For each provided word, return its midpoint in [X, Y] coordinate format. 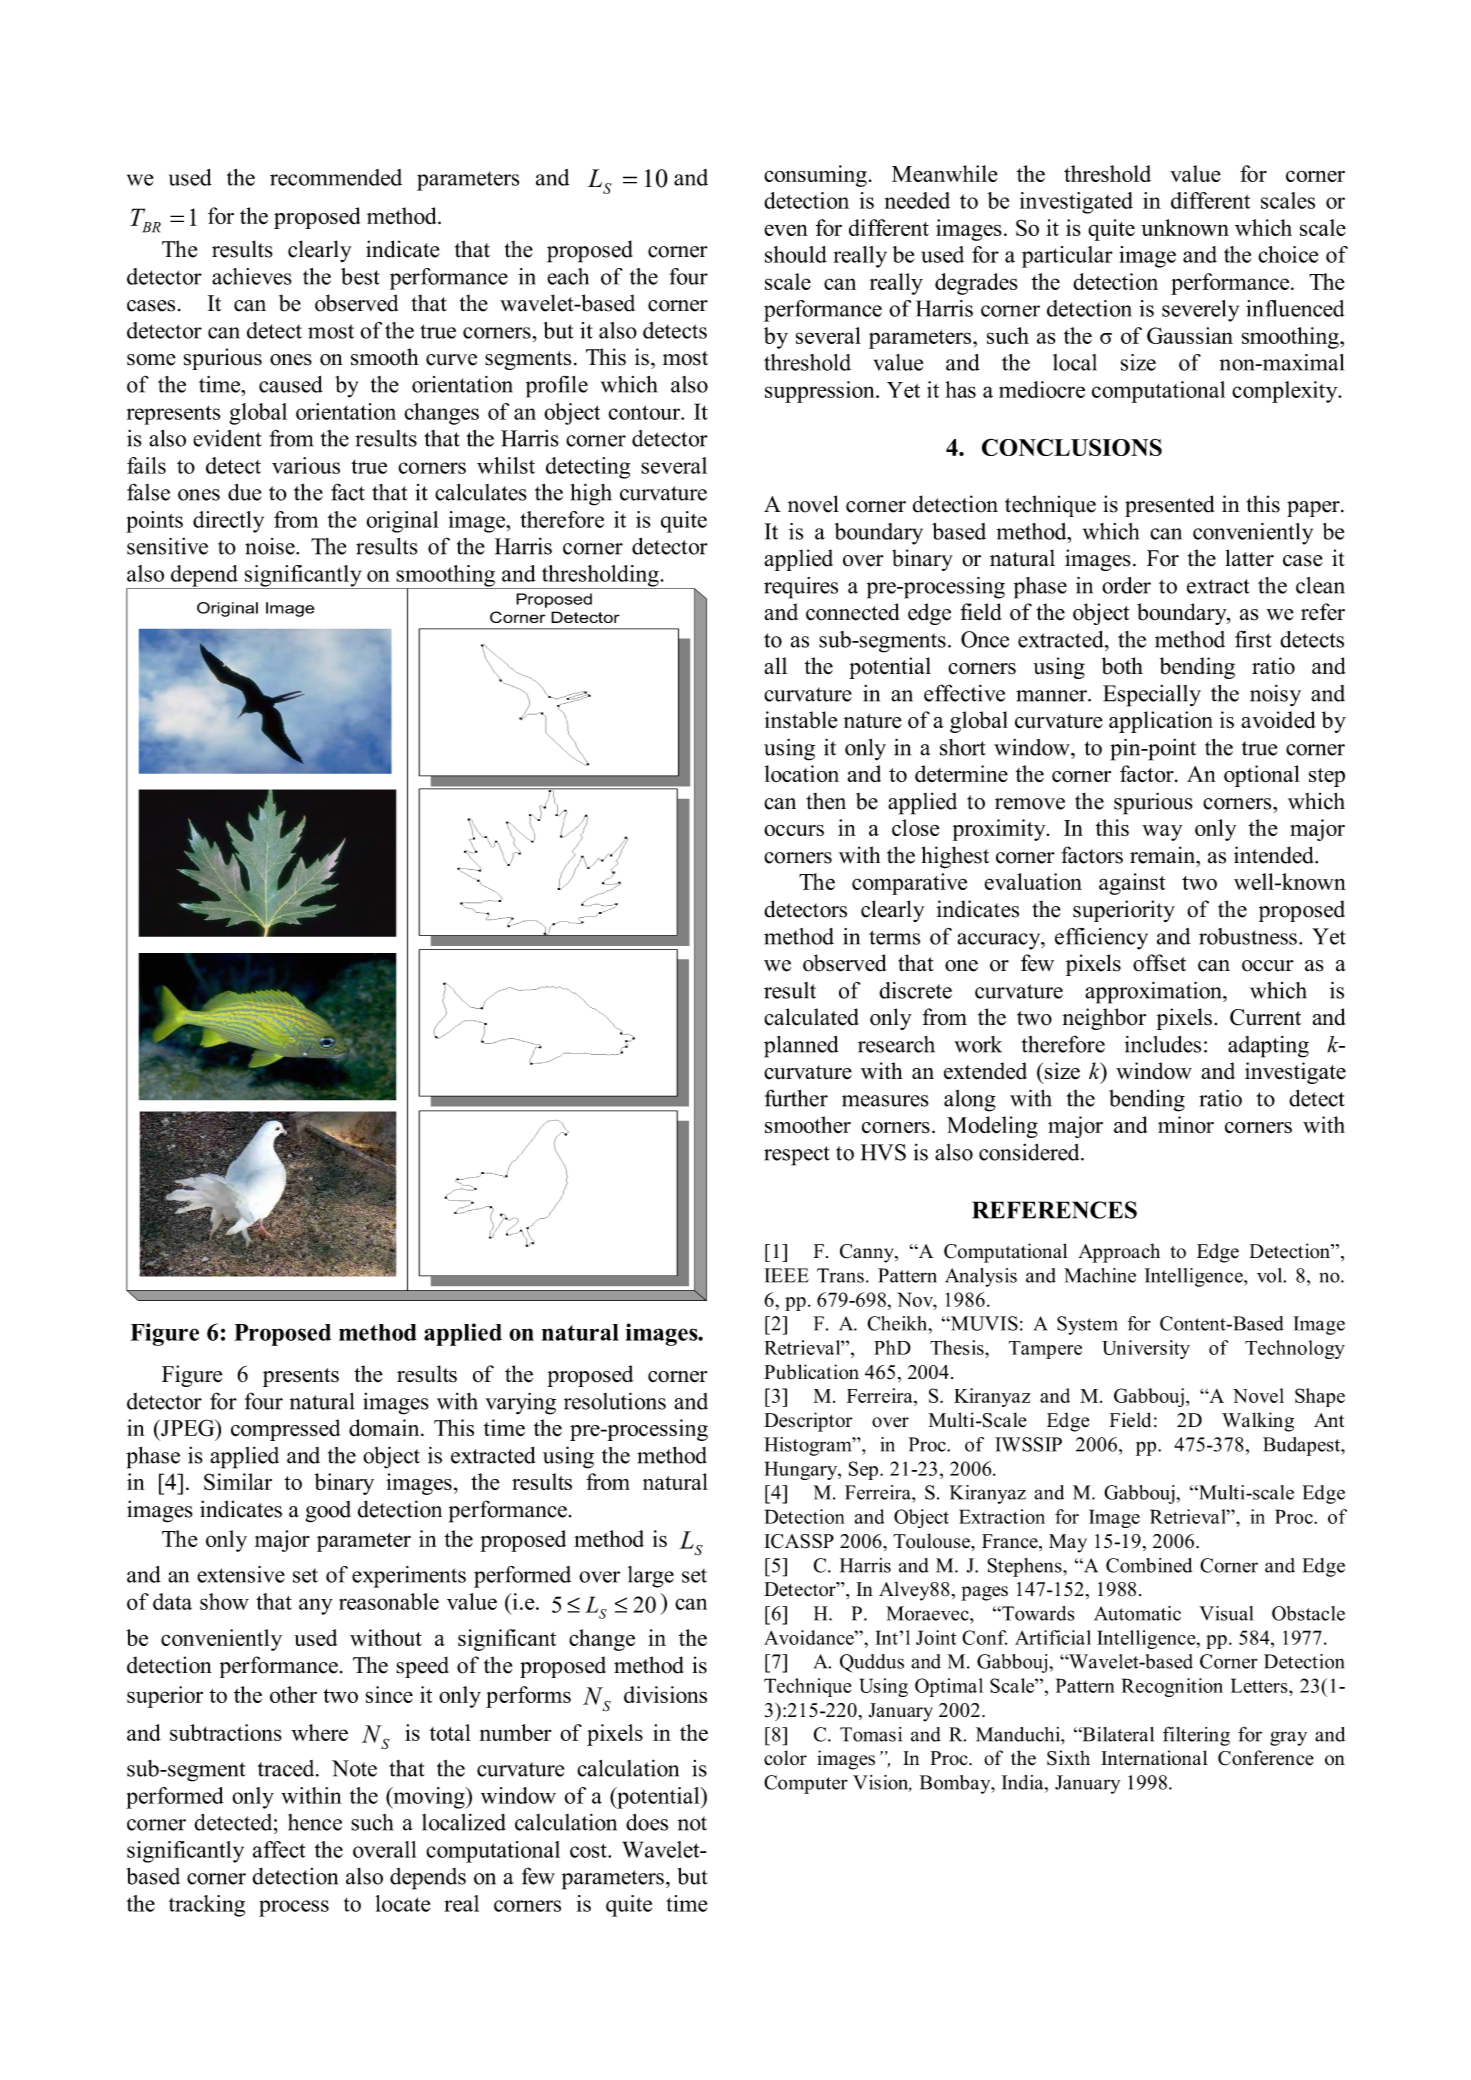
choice [1288, 254]
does [647, 1822]
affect [279, 1849]
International [1154, 1758]
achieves [252, 276]
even [786, 230]
